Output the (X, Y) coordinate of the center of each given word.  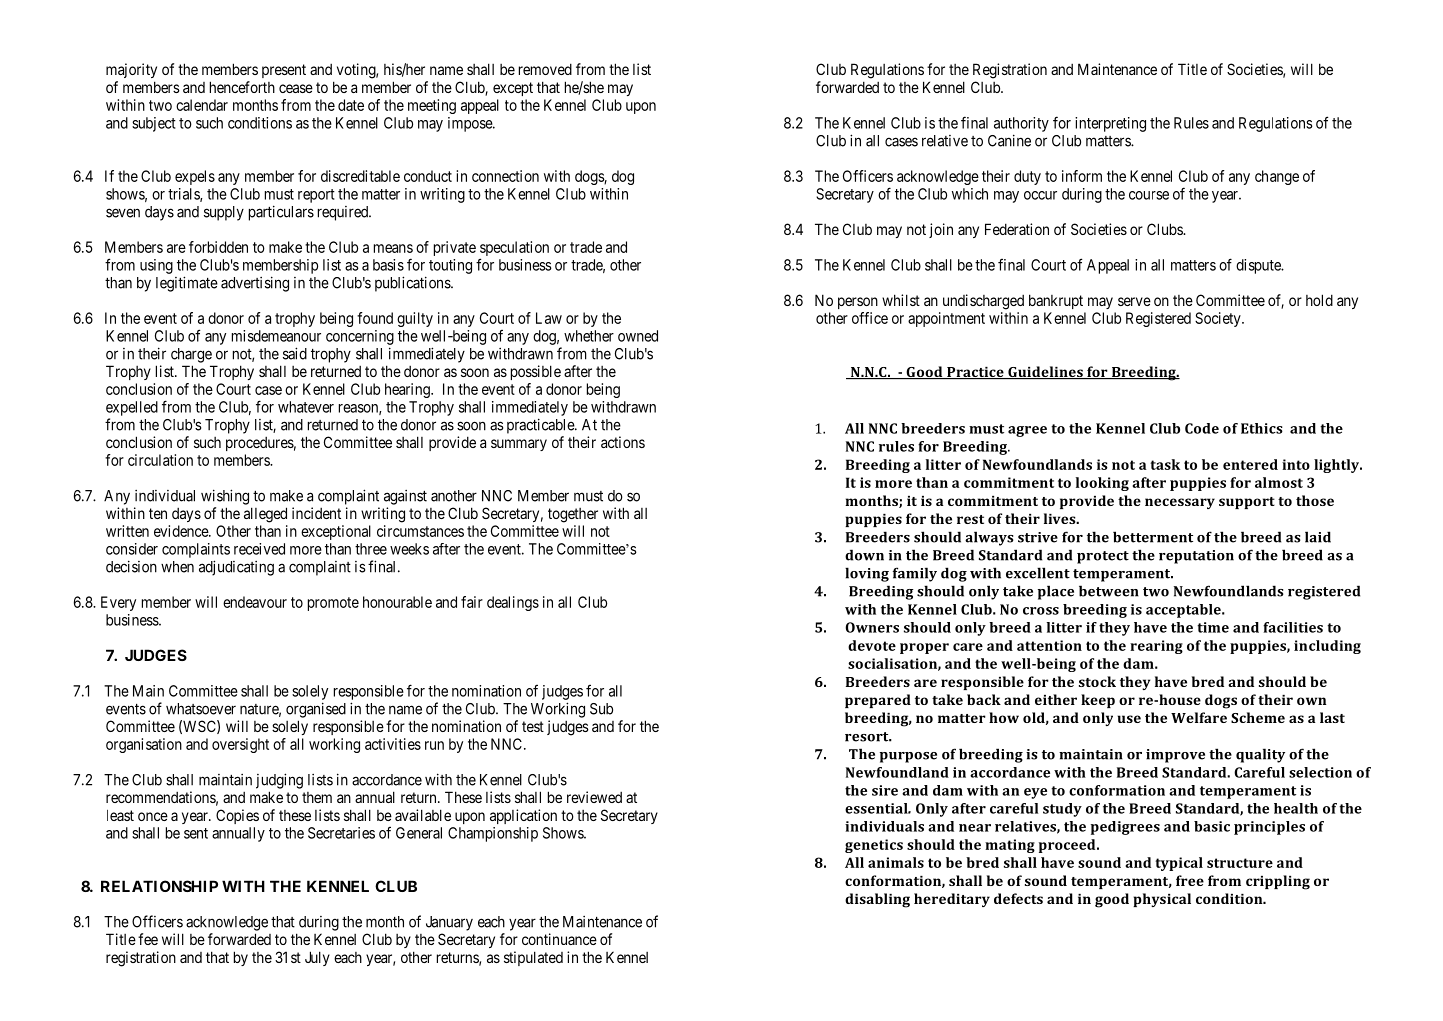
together (573, 515)
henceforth (242, 87)
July (317, 958)
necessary (1180, 503)
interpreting (1110, 124)
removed (545, 69)
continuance (559, 939)
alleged (265, 515)
